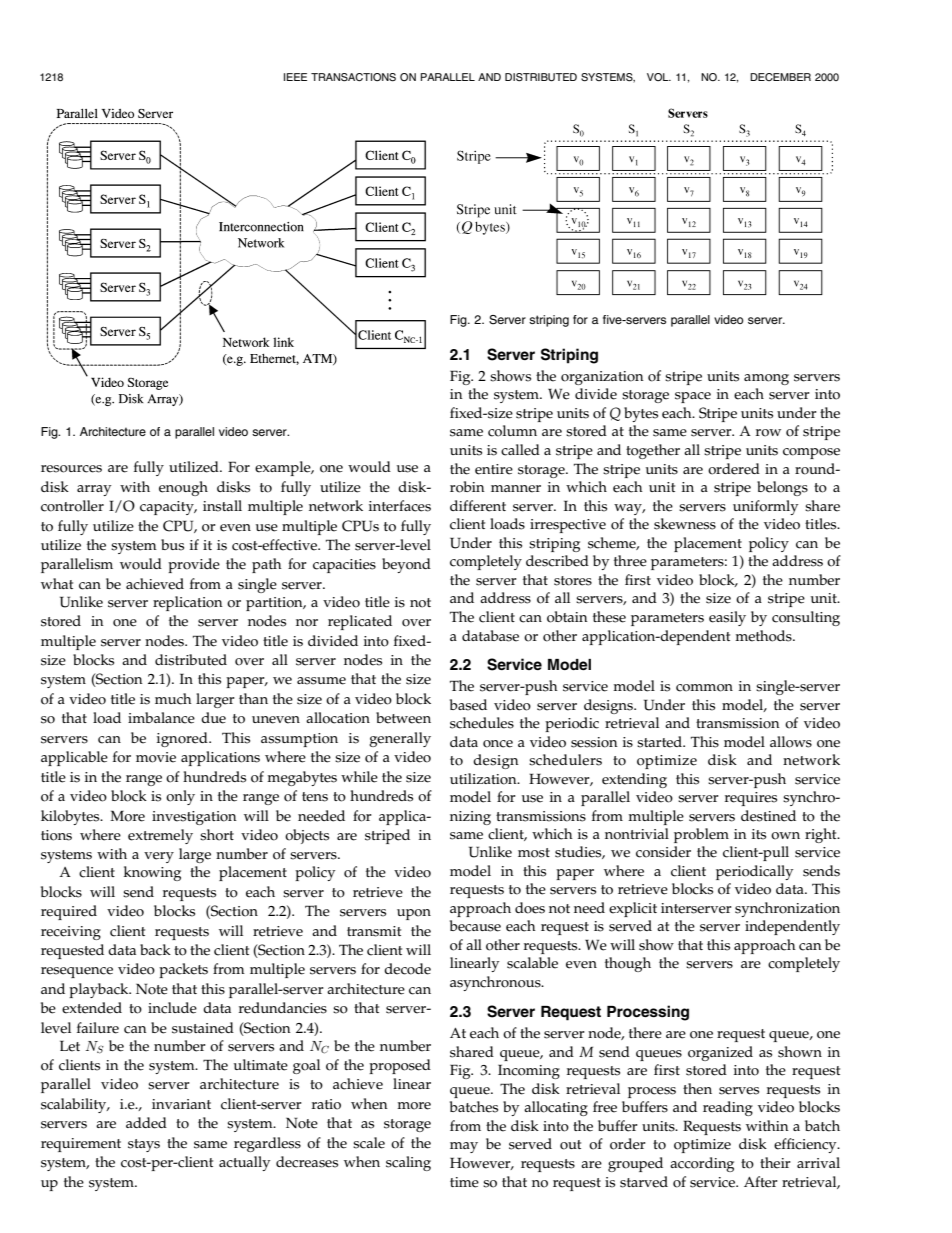 The width and height of the document is (952, 1233). What do you see at coordinates (464, 1147) in the document?
I see `may` at bounding box center [464, 1147].
